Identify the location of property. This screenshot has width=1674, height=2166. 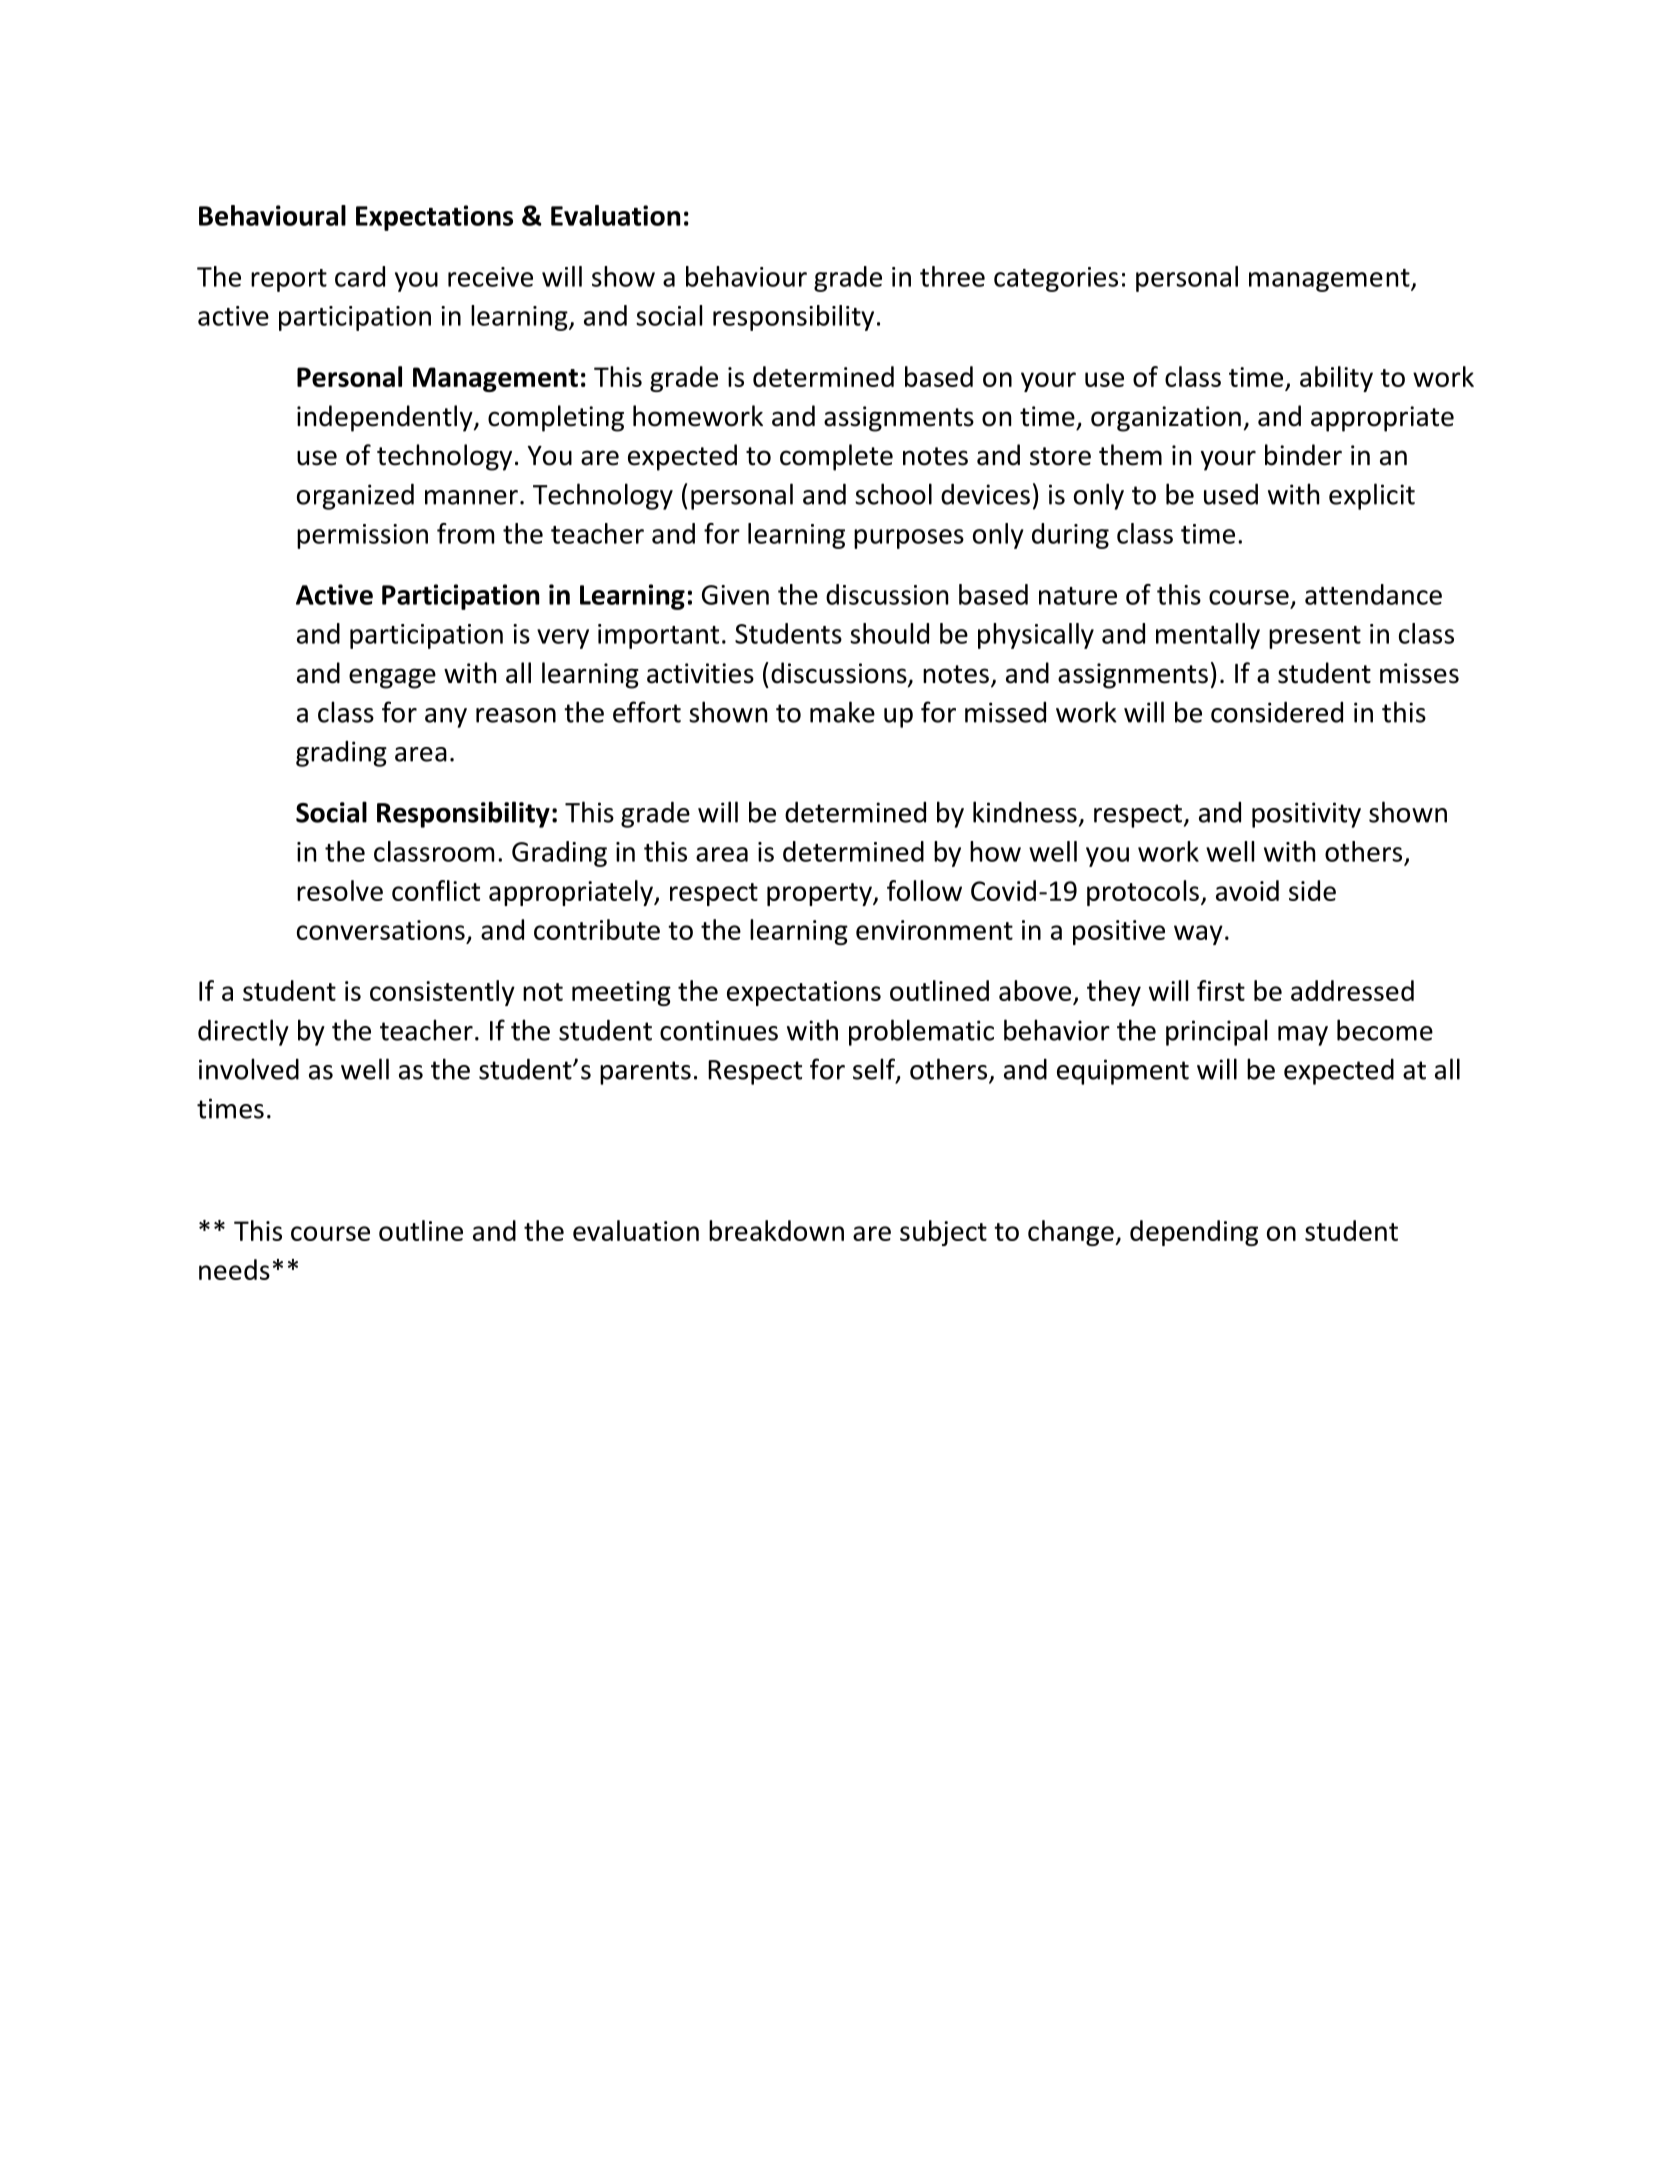
(820, 894).
